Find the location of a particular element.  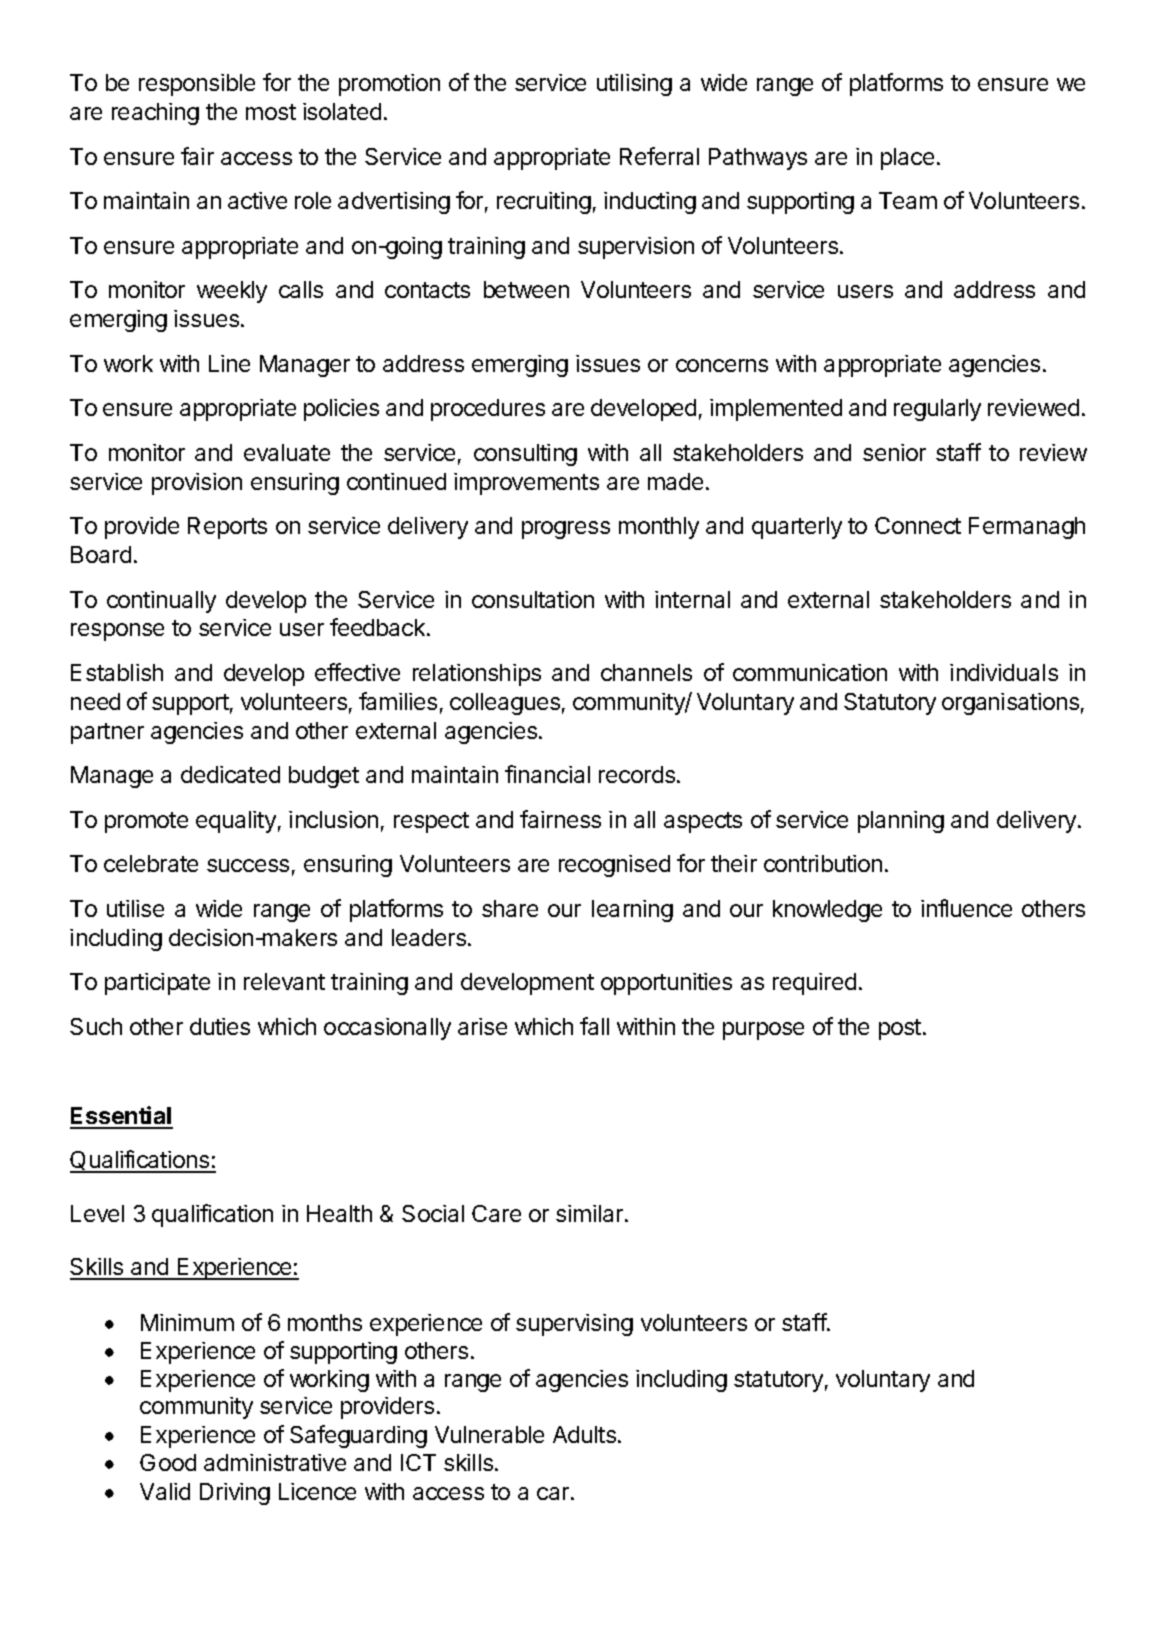

share is located at coordinates (510, 908).
